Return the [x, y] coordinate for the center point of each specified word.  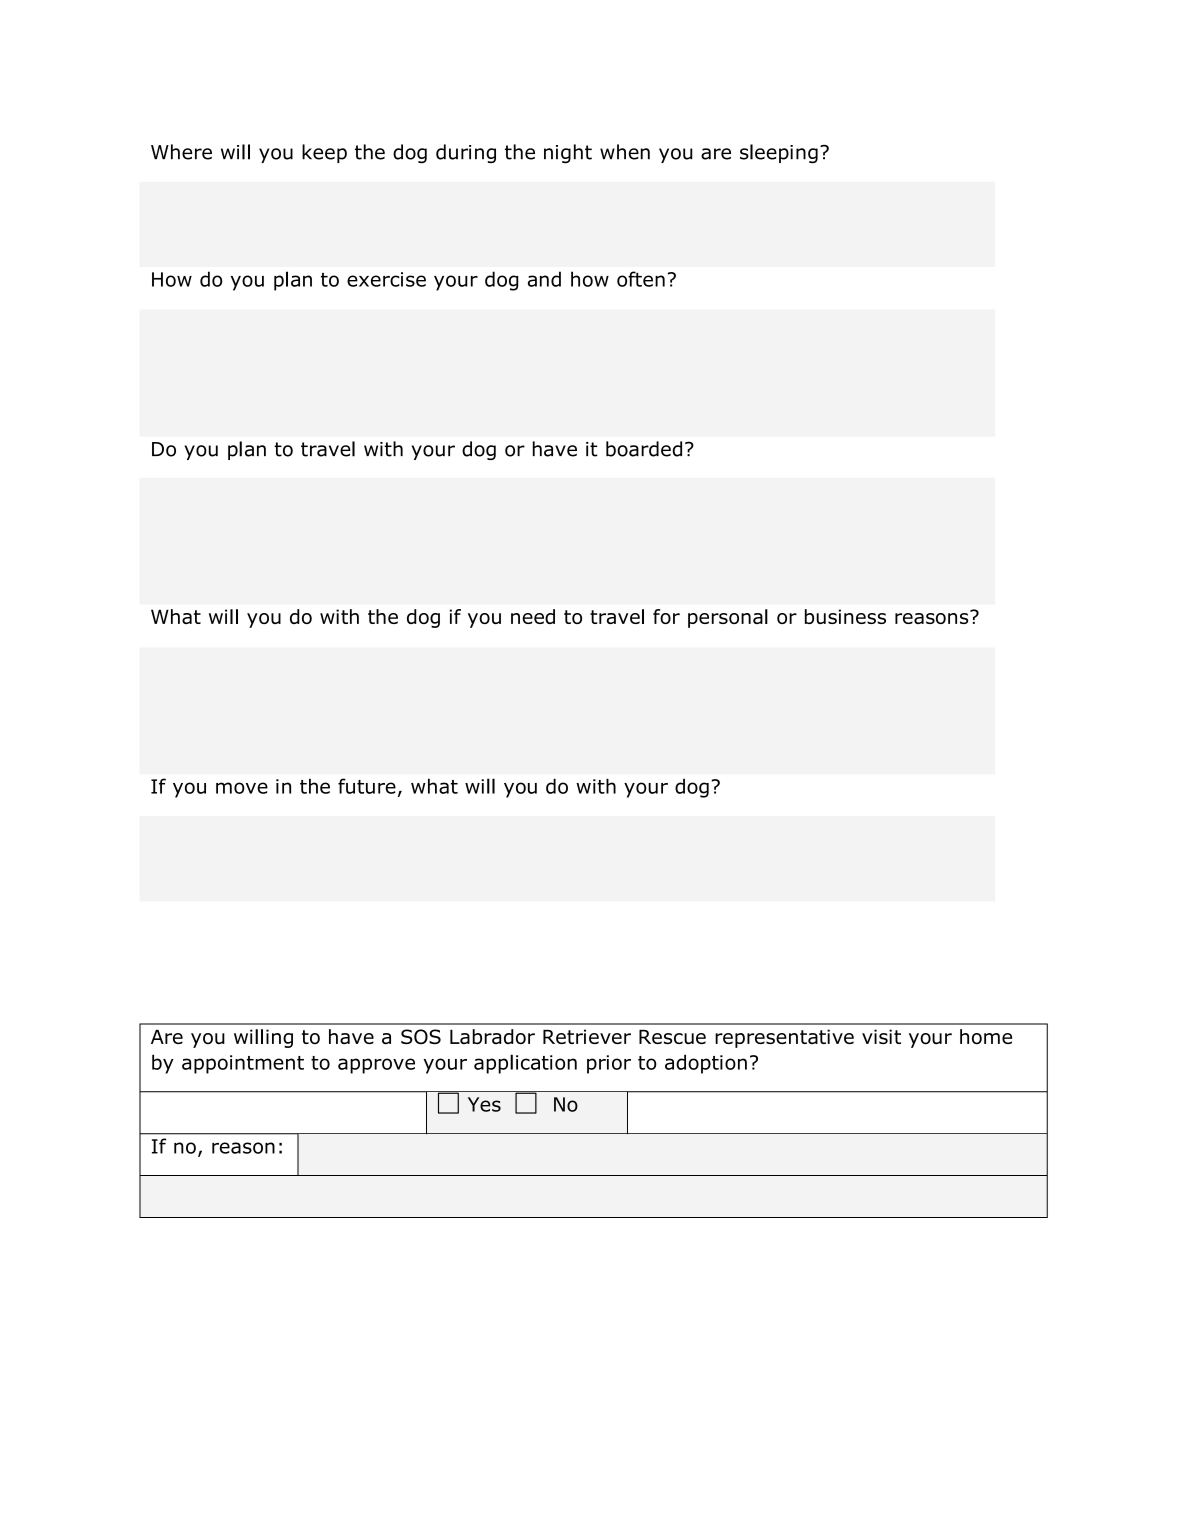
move [242, 788]
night [568, 154]
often [641, 279]
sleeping [779, 154]
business [845, 616]
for [666, 616]
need [533, 616]
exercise [386, 279]
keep [324, 153]
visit [881, 1036]
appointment [243, 1064]
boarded [644, 449]
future [367, 786]
